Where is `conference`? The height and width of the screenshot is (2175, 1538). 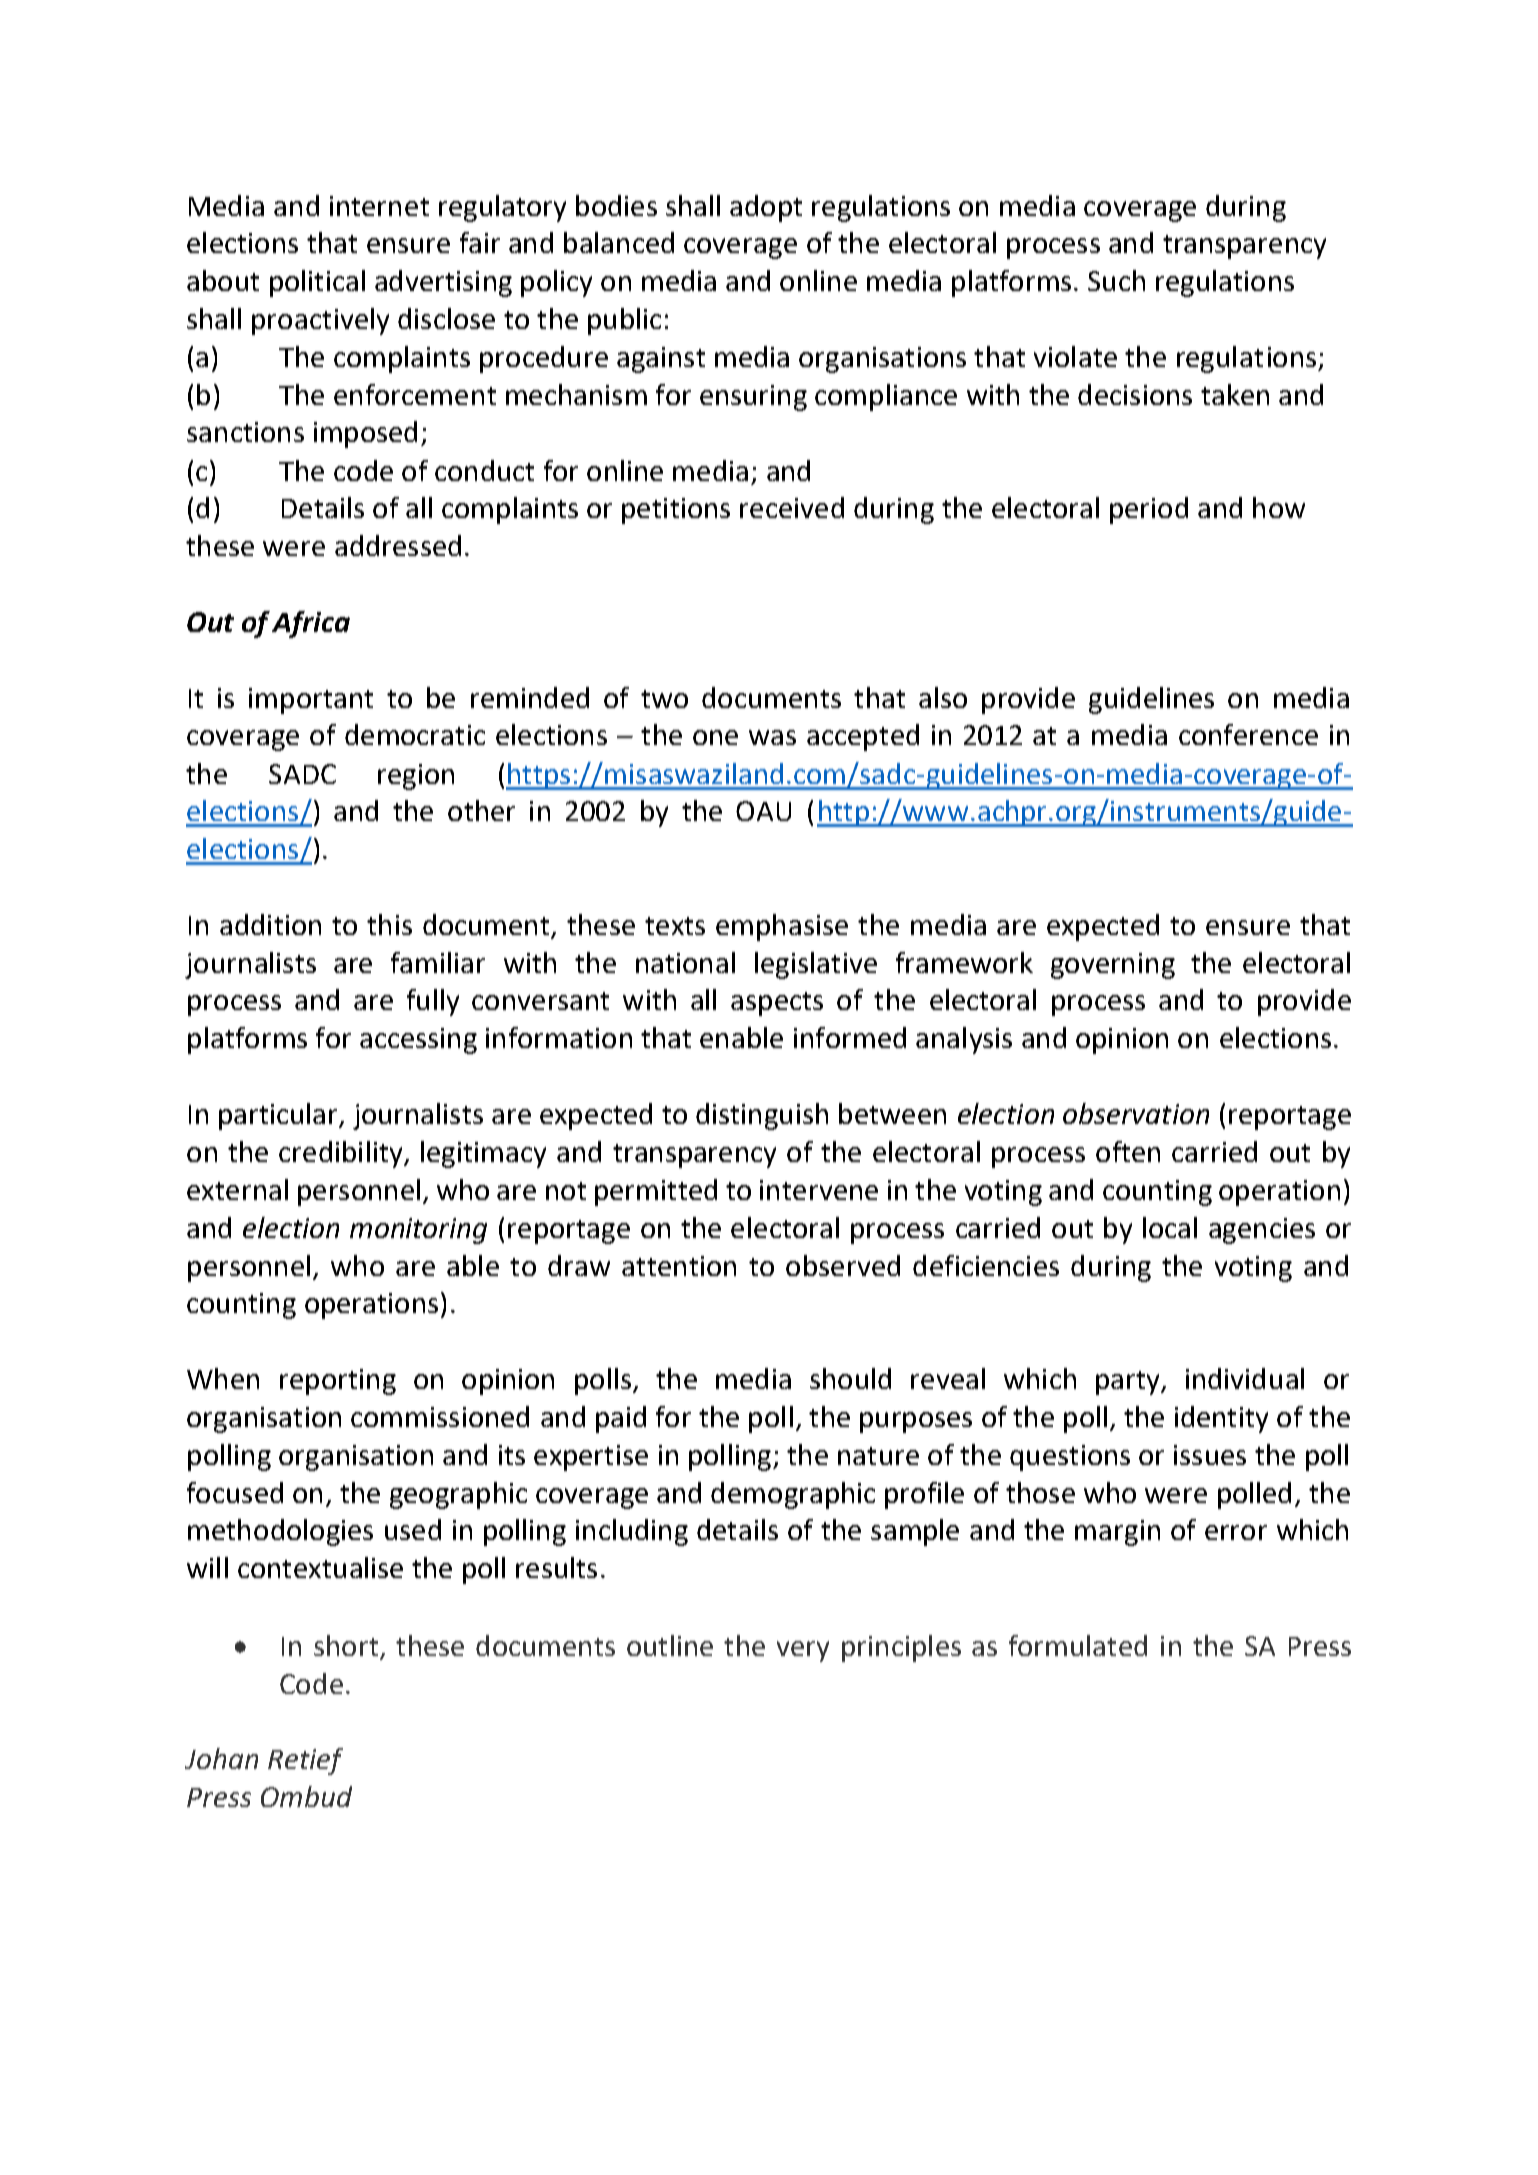 conference is located at coordinates (1248, 734).
